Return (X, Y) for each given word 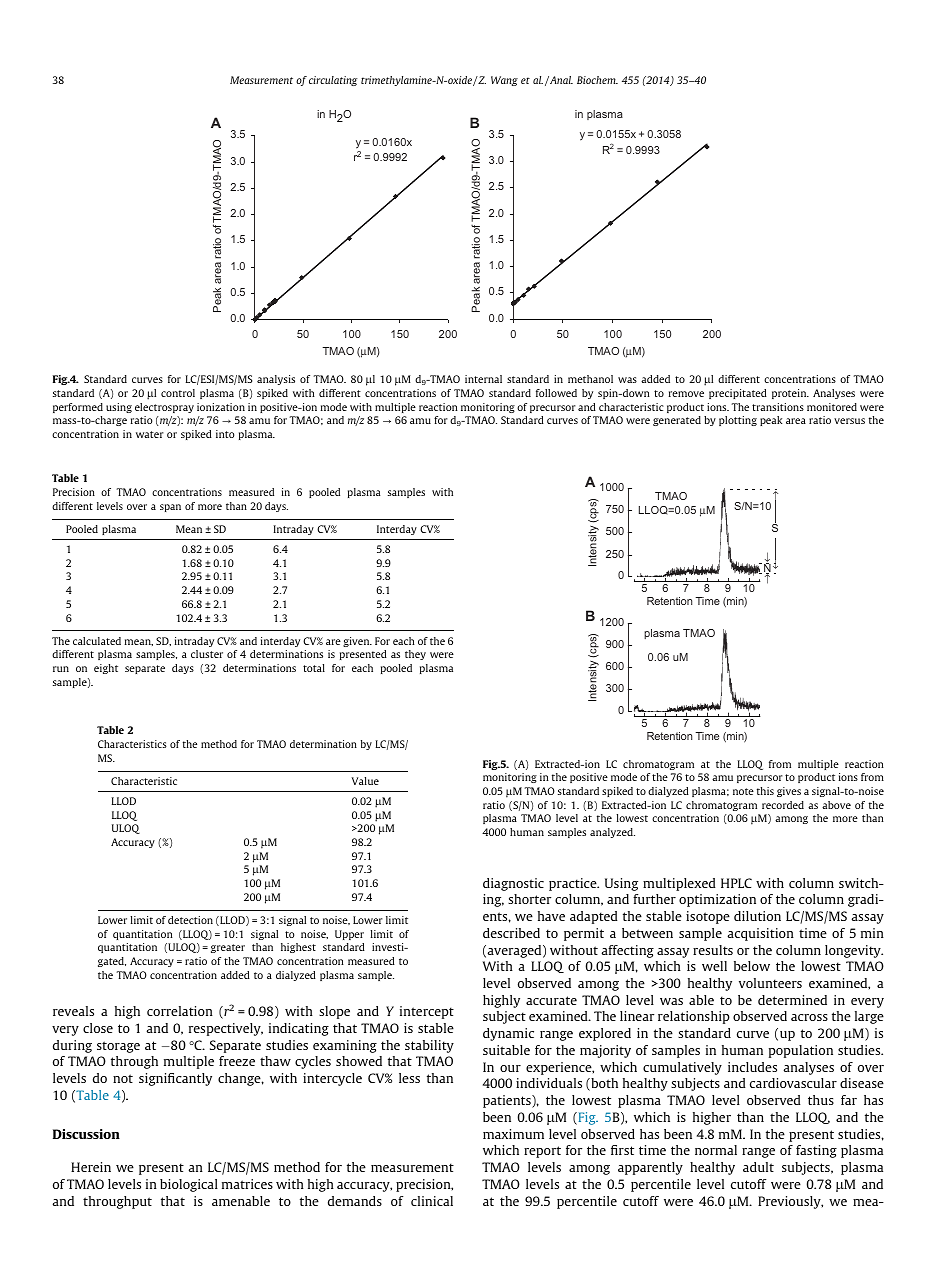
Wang (504, 81)
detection (190, 920)
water (150, 434)
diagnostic (513, 884)
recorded (783, 805)
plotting (738, 421)
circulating (333, 81)
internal (483, 379)
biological (189, 1185)
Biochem (597, 80)
